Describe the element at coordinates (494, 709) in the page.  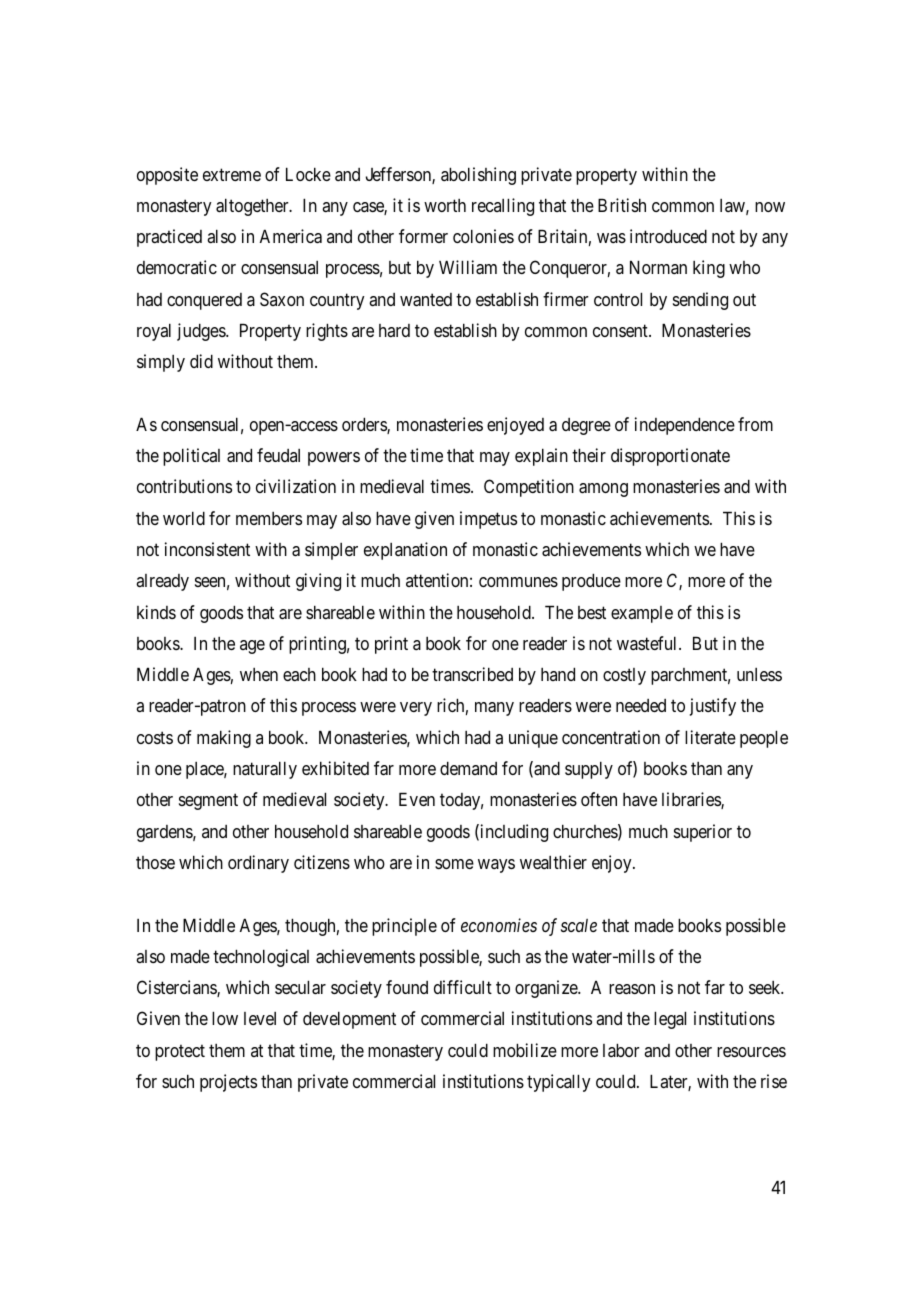
I see `many` at that location.
